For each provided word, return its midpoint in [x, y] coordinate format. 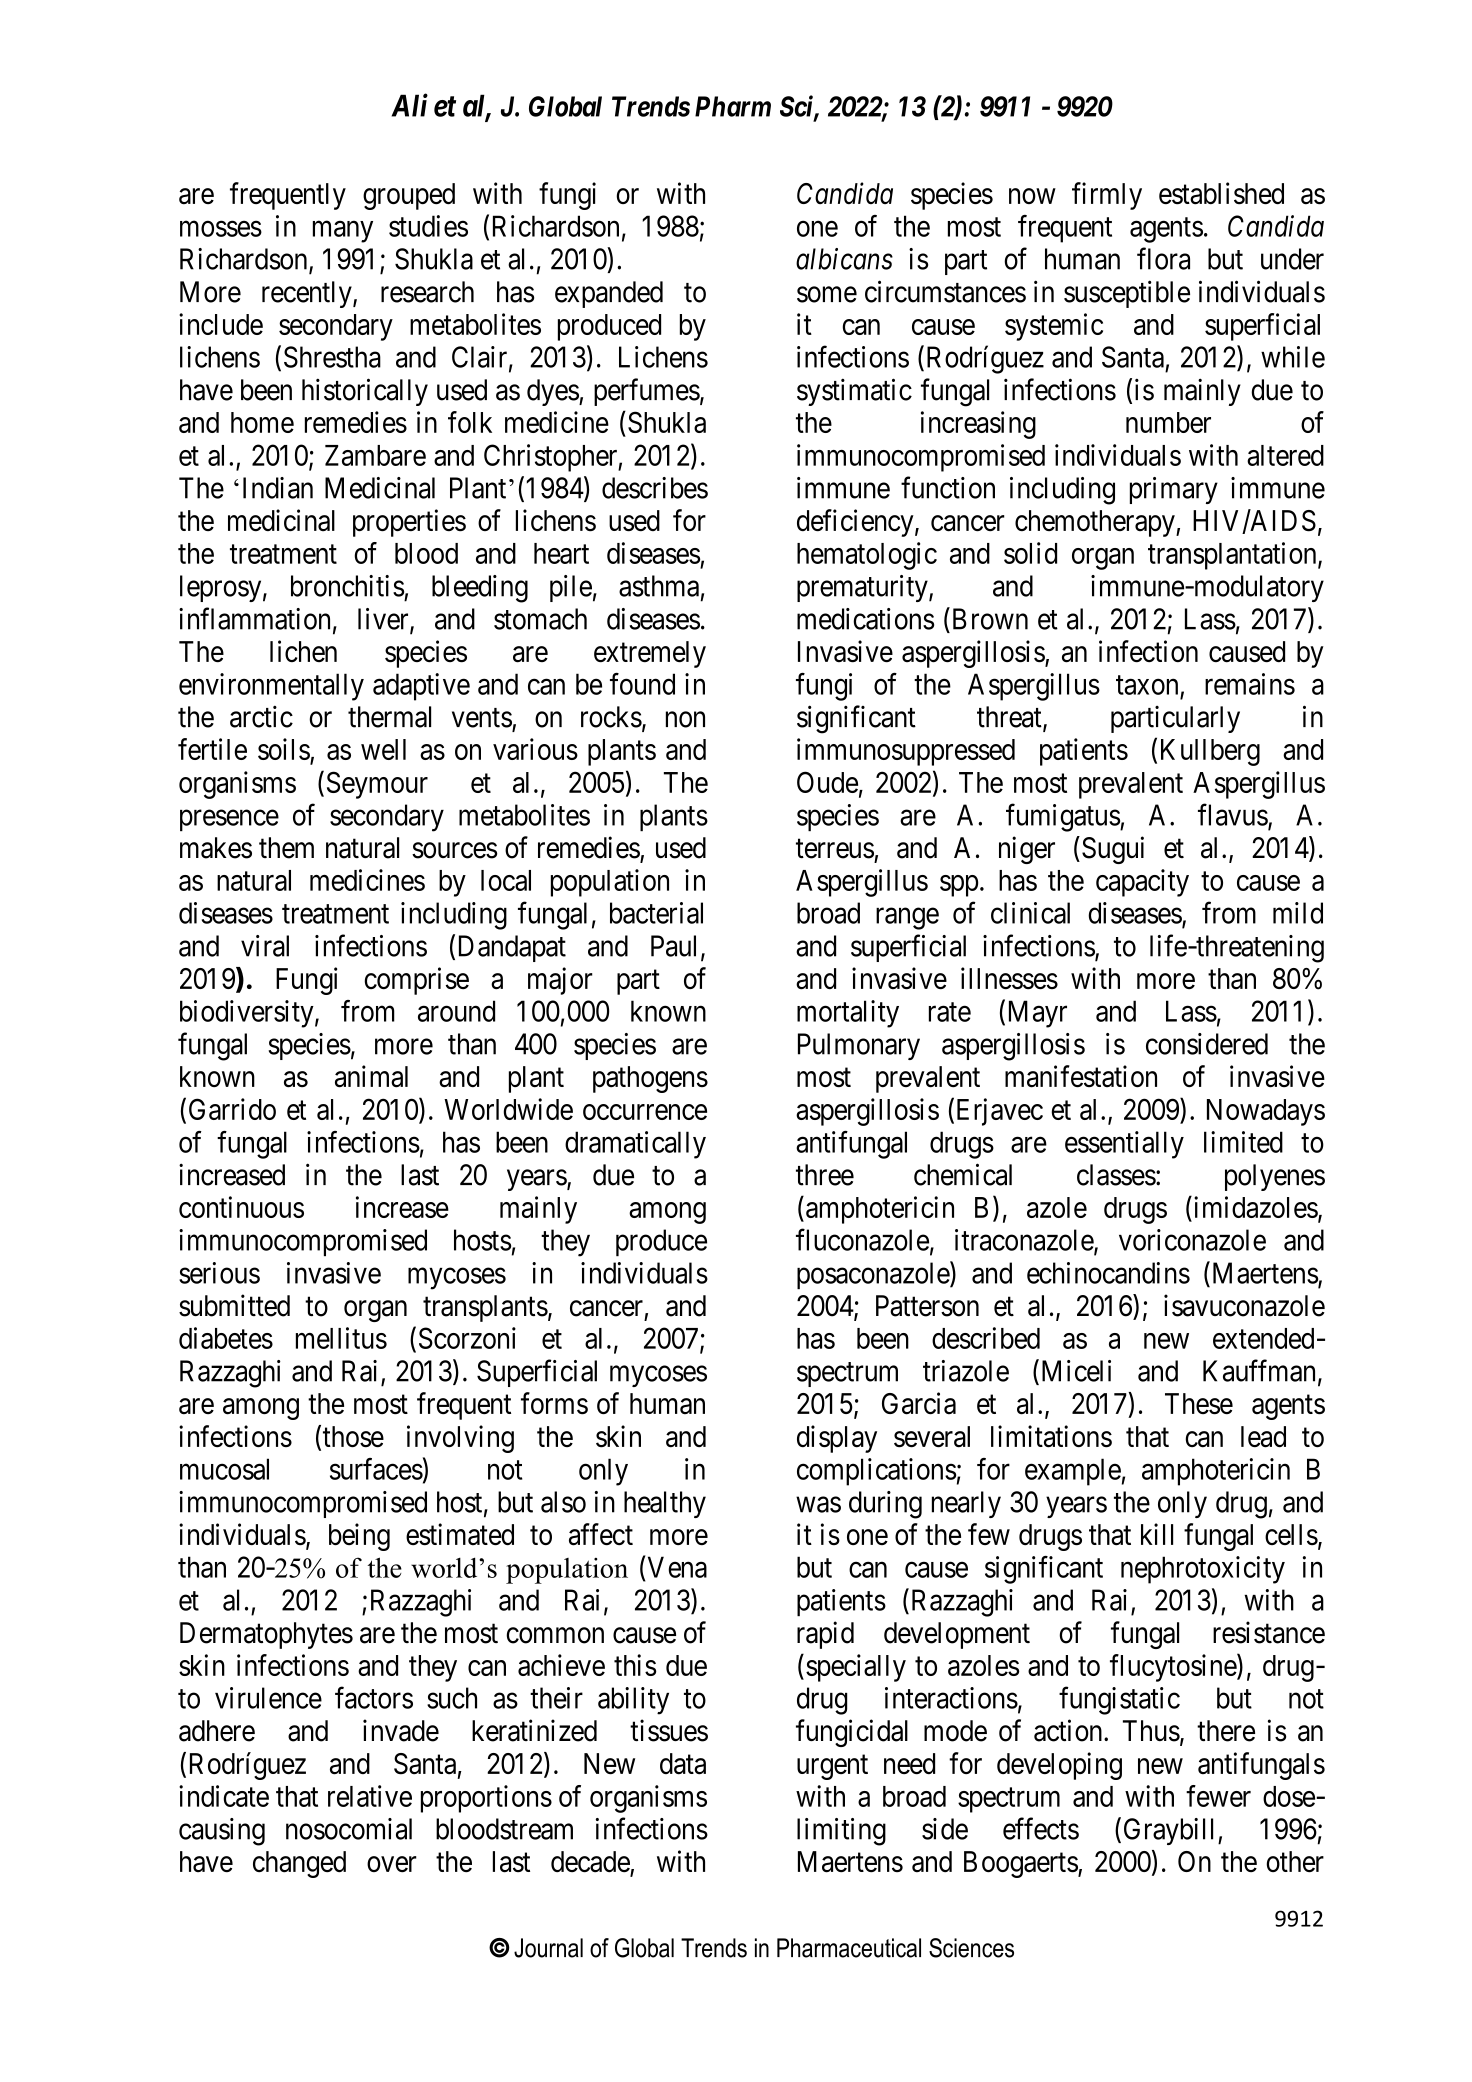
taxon [1147, 685]
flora [1163, 258]
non [685, 720]
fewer [1218, 1796]
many [343, 232]
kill [1157, 1534]
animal [371, 1076]
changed [299, 1864]
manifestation [1081, 1076]
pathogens [650, 1079]
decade [591, 1863]
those [353, 1436]
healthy [665, 1504]
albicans [844, 259]
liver [384, 620]
